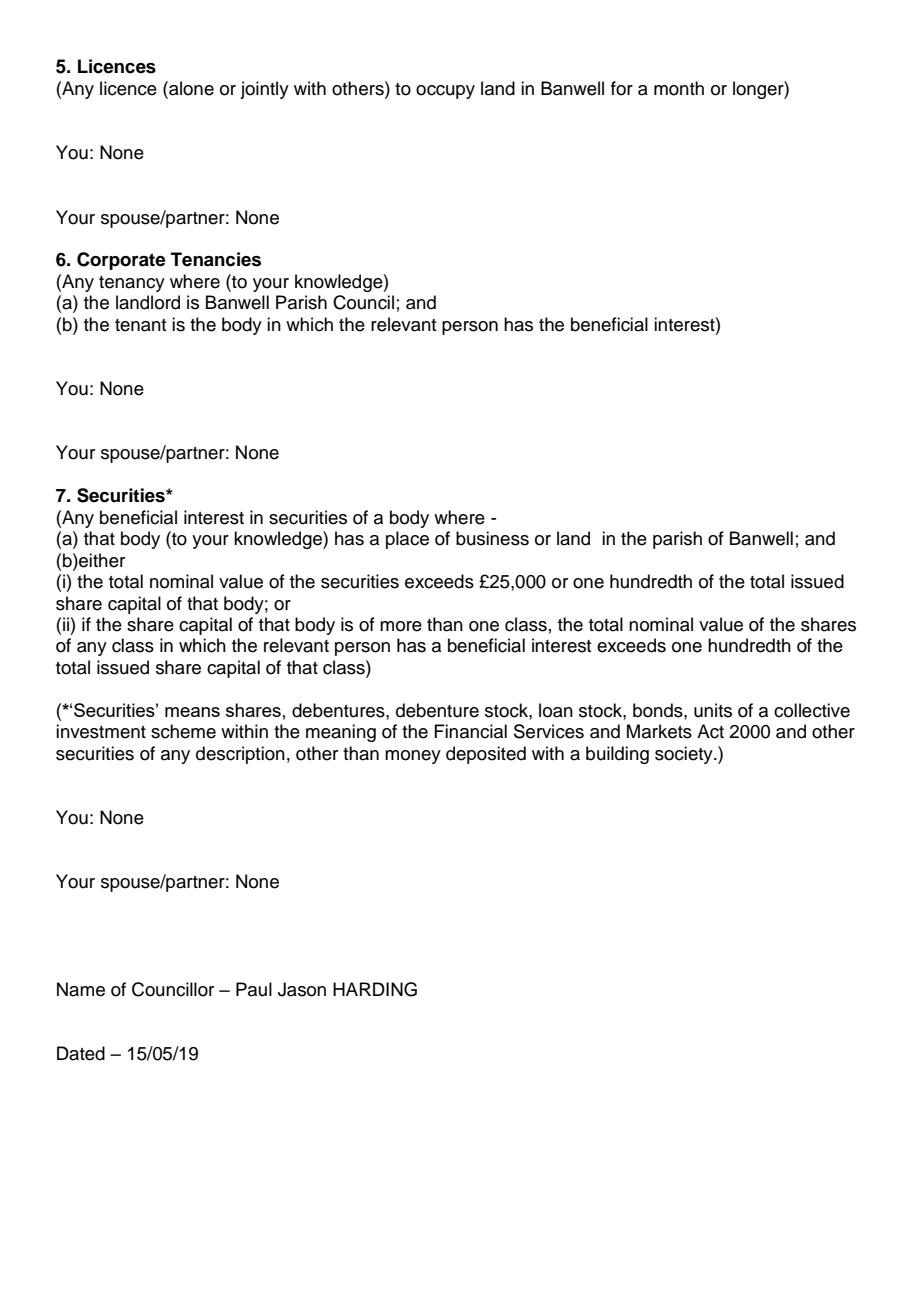 Image resolution: width=924 pixels, height=1308 pixels. I want to click on occupy, so click(445, 92).
